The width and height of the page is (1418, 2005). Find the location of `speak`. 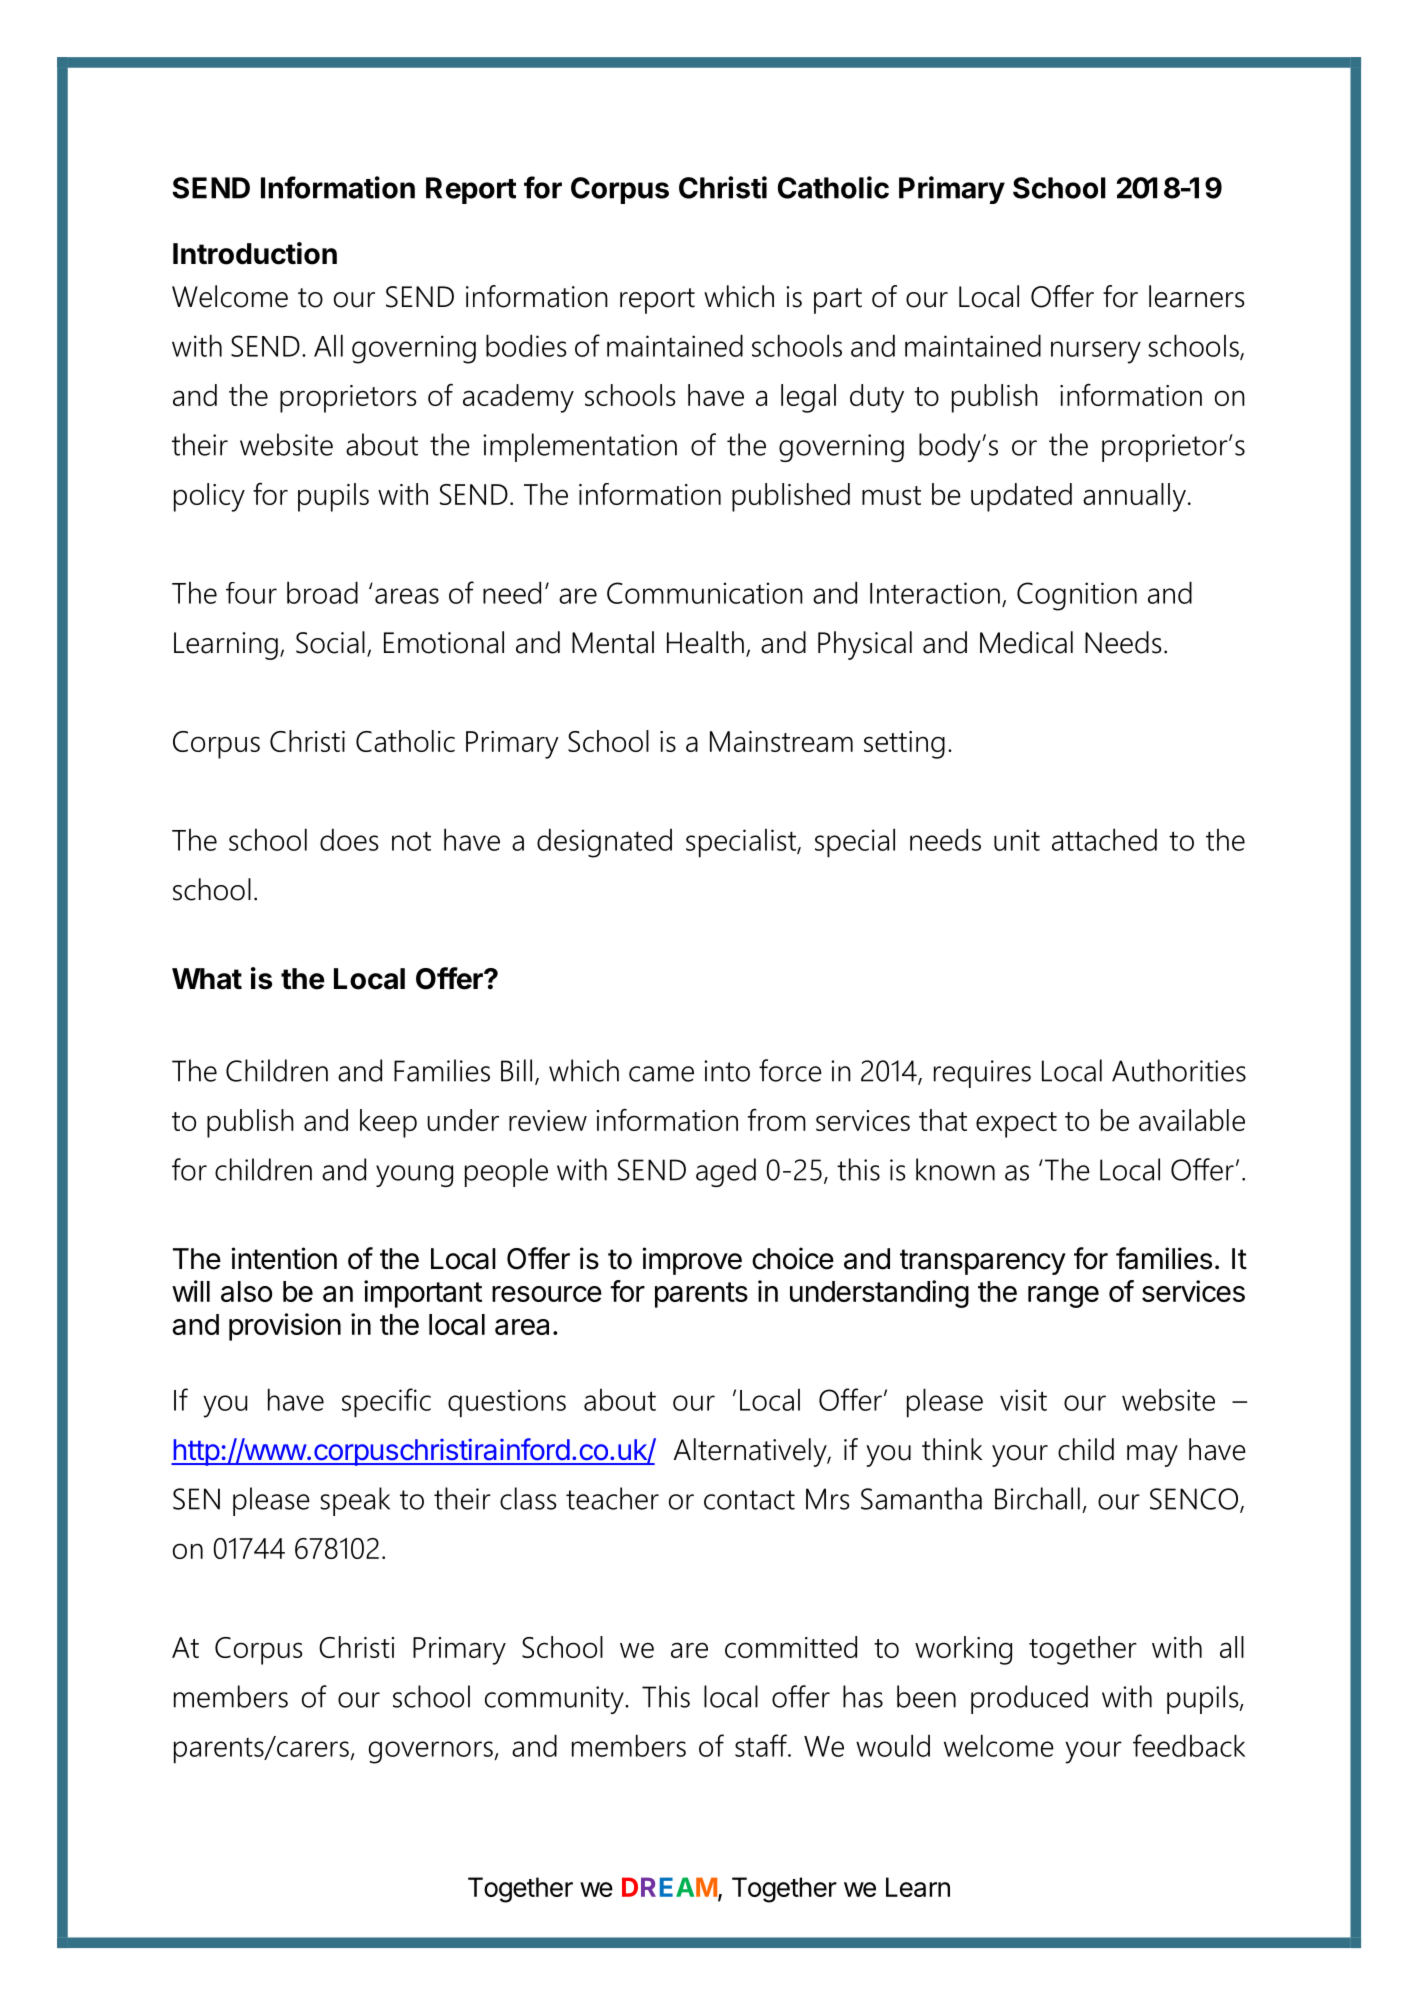

speak is located at coordinates (355, 1501).
